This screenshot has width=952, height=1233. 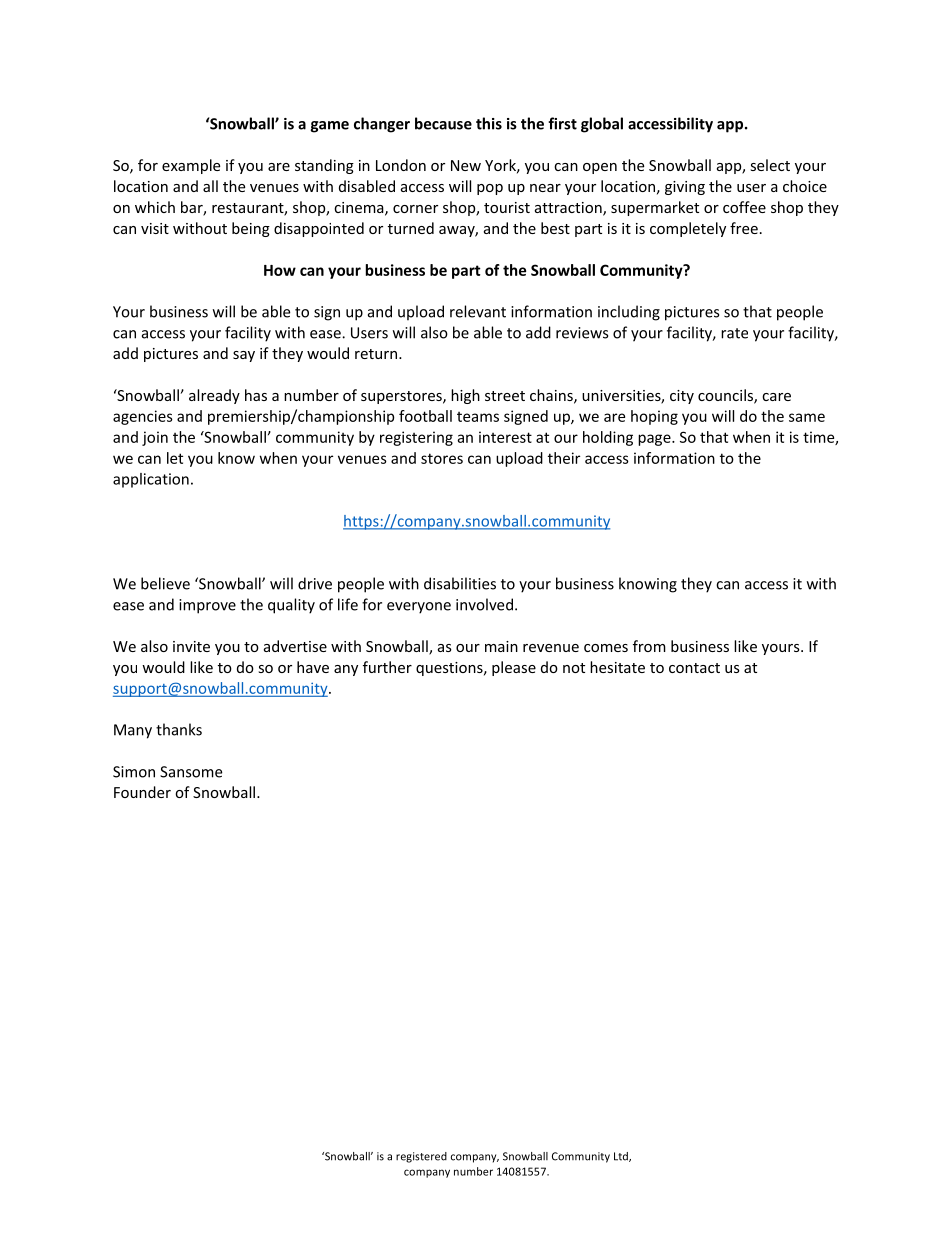 What do you see at coordinates (421, 1157) in the screenshot?
I see `registered` at bounding box center [421, 1157].
